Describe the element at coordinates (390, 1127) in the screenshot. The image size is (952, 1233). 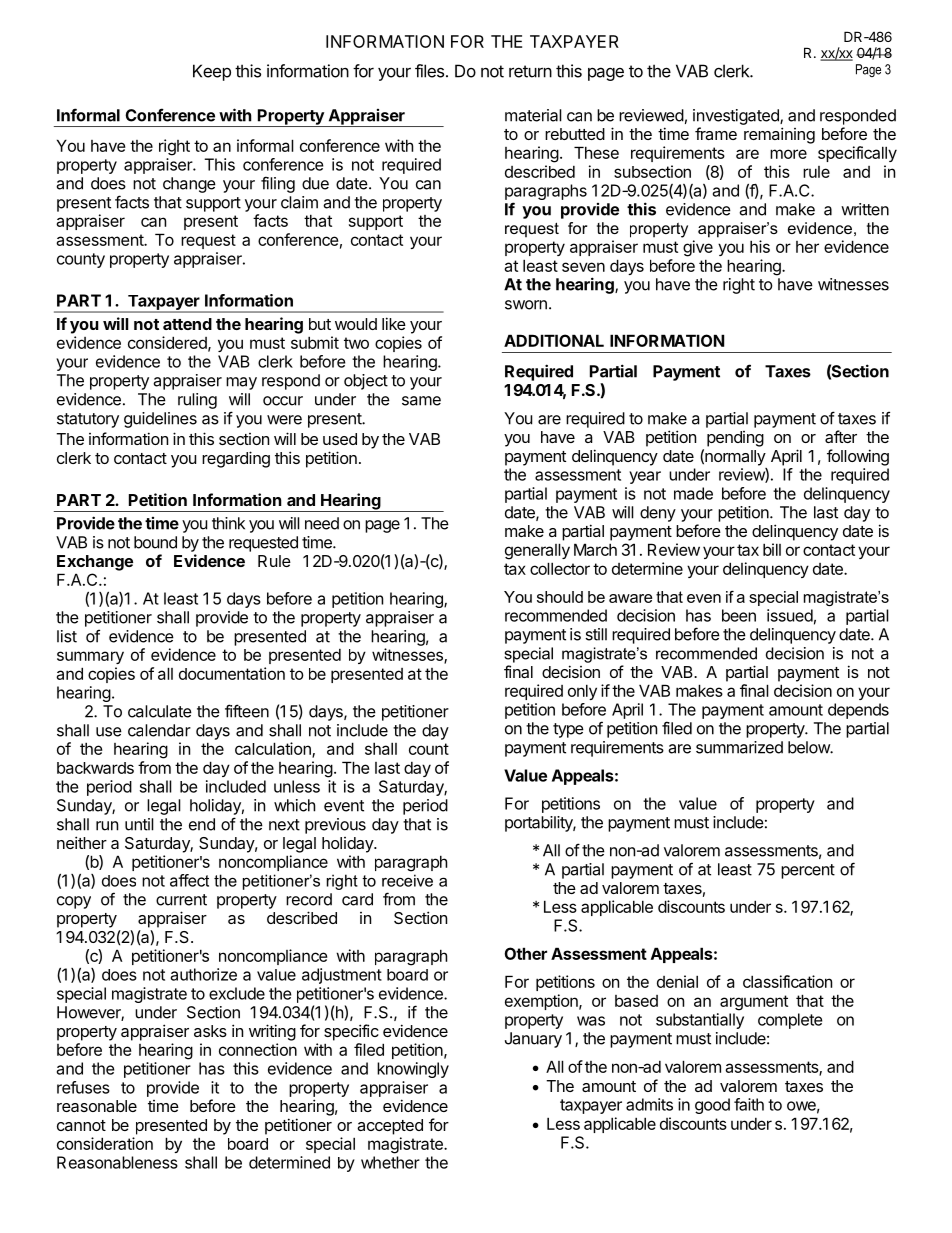
I see `accepted` at that location.
